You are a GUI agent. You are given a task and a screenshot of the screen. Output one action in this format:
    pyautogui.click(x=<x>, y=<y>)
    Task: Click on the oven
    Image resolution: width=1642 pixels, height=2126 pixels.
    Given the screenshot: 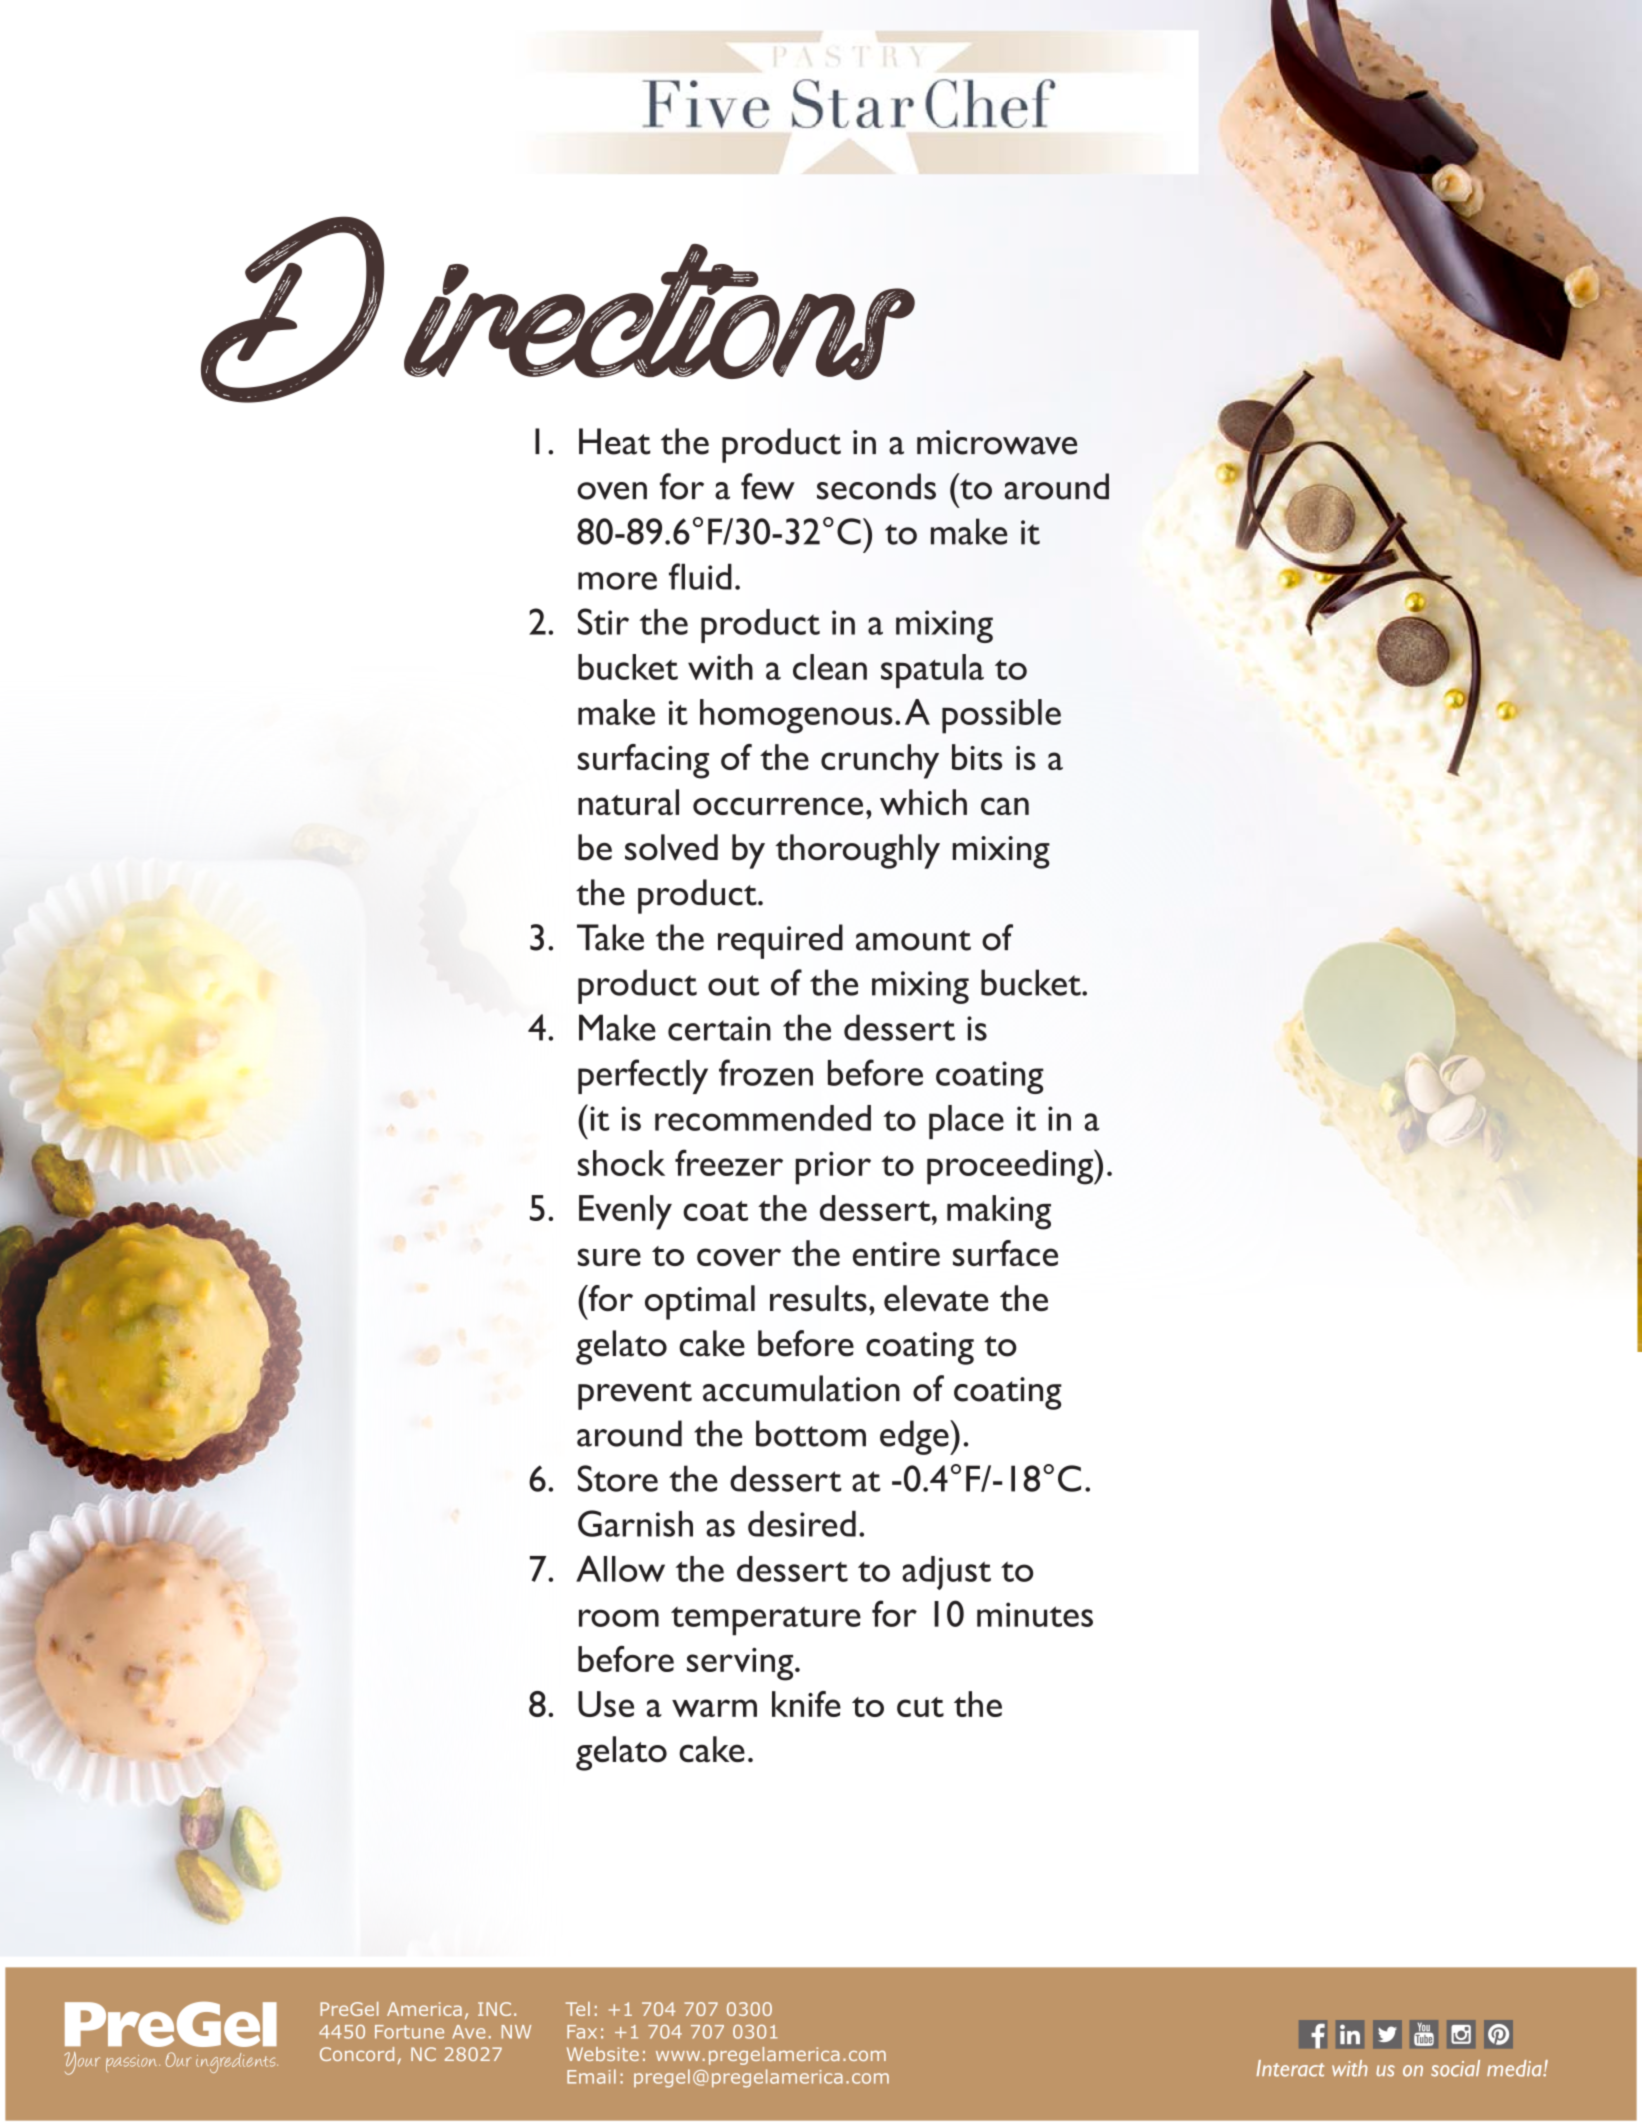 What is the action you would take?
    pyautogui.click(x=612, y=491)
